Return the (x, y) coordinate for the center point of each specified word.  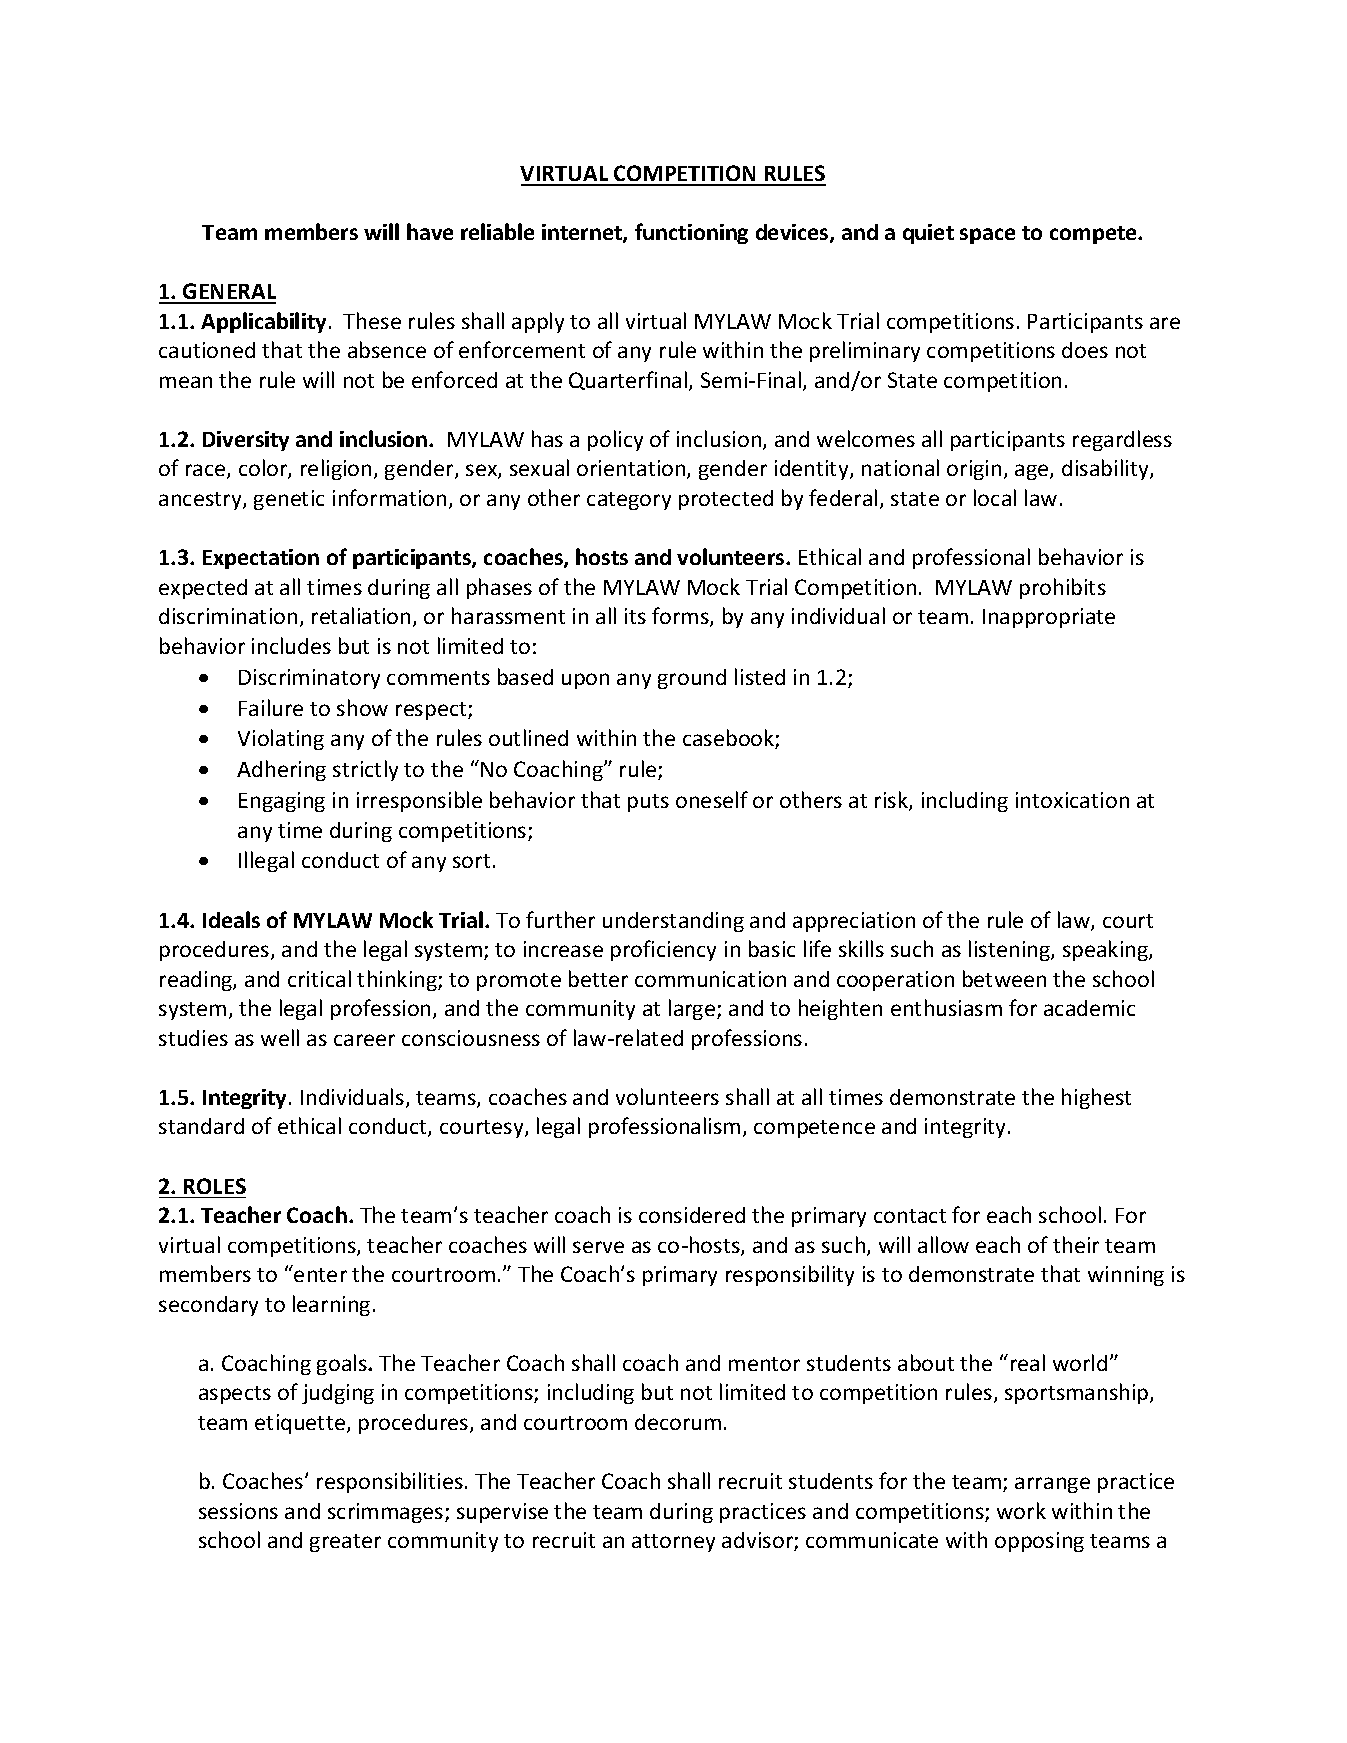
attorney (673, 1543)
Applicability (263, 322)
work (1021, 1510)
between (1004, 978)
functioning (691, 233)
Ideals (231, 919)
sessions (238, 1511)
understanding (673, 922)
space (987, 236)
